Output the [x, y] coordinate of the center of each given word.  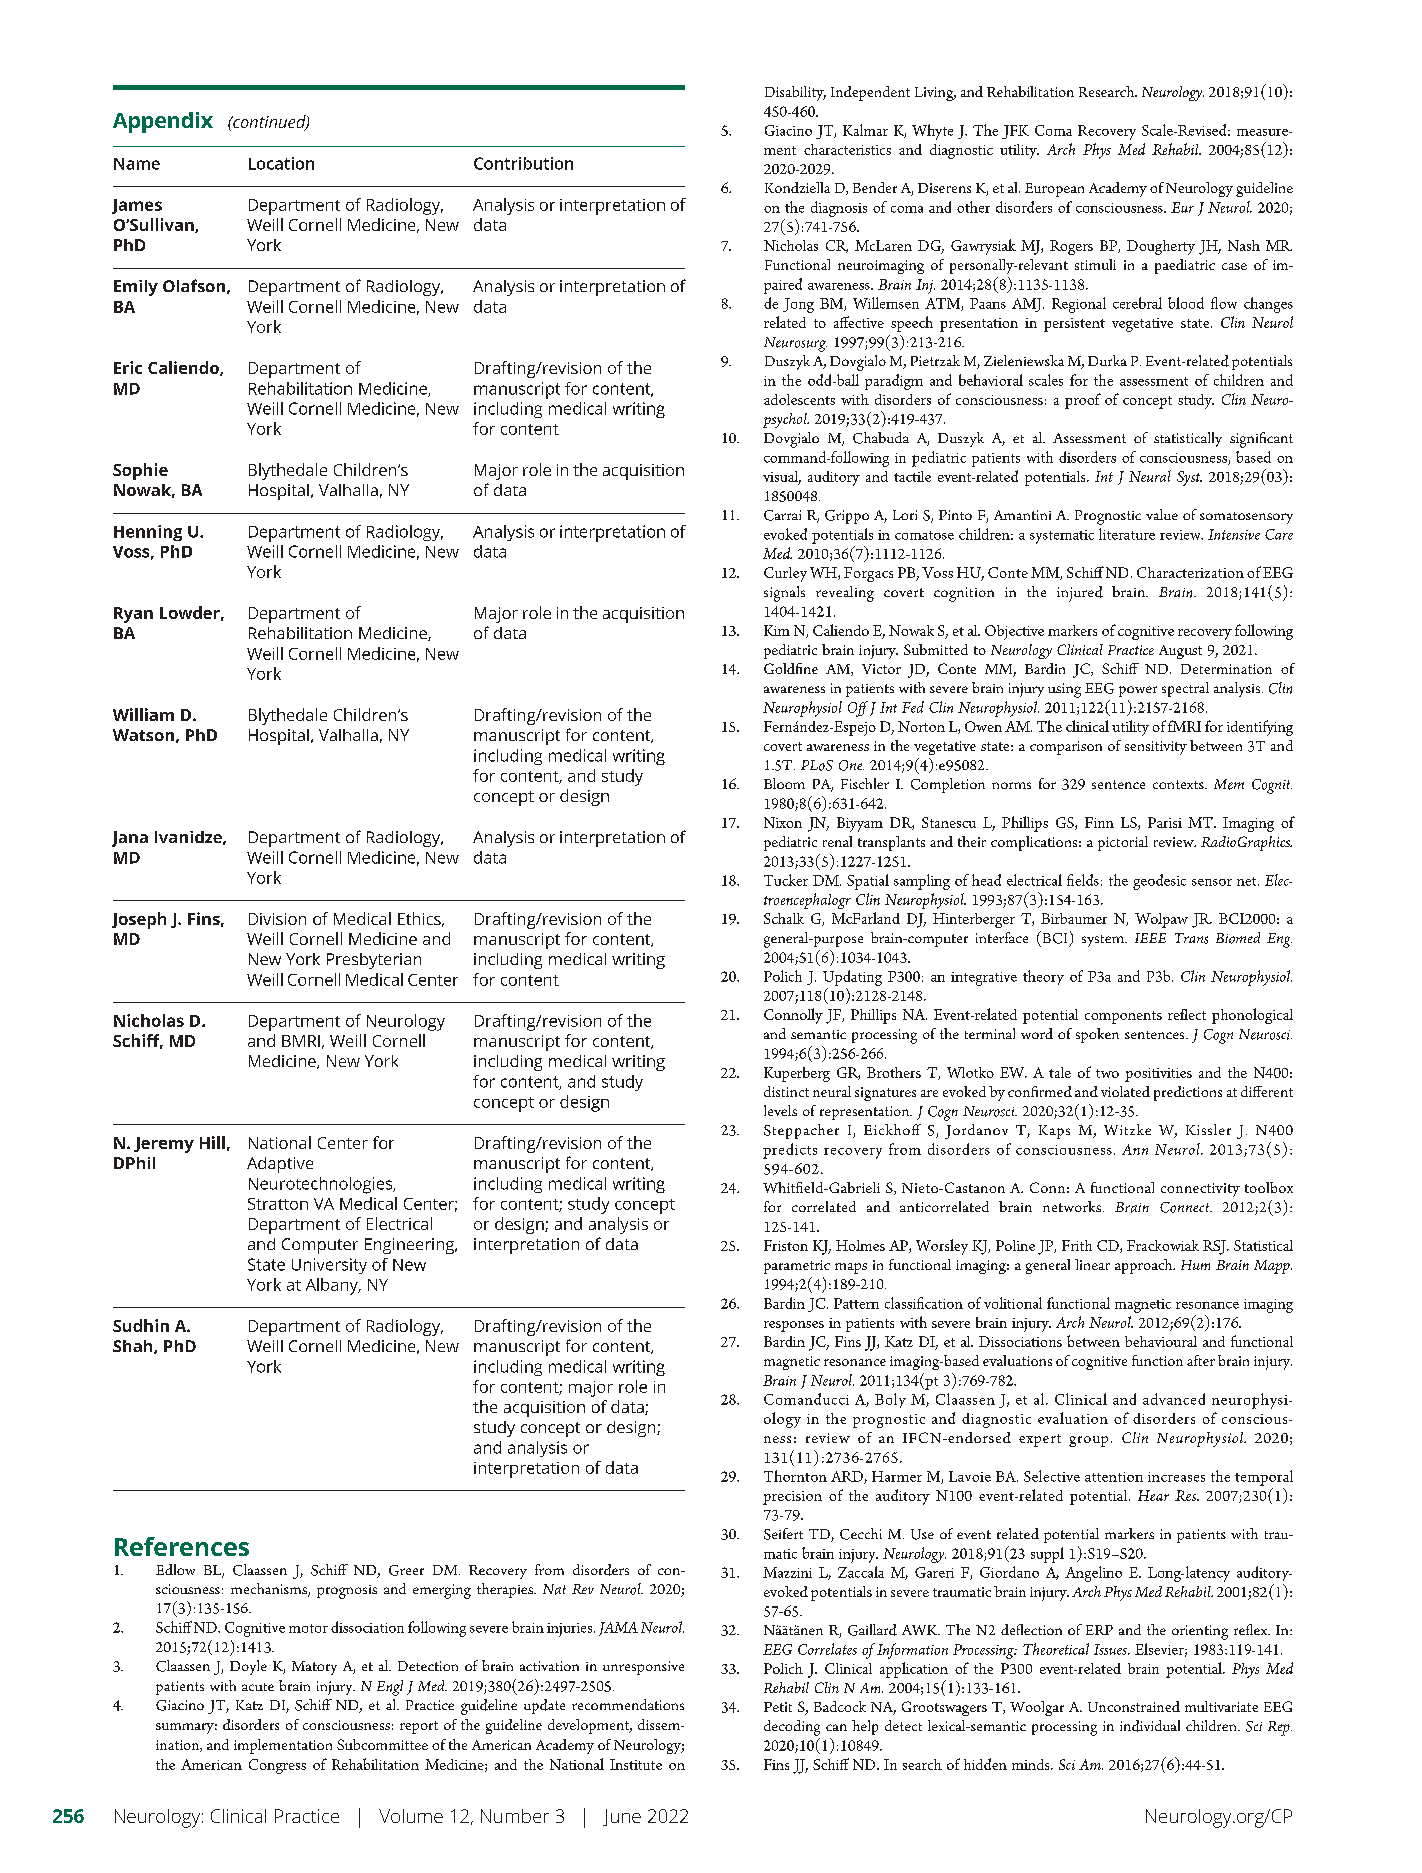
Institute [636, 1764]
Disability [795, 93]
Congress [277, 1766]
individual [1150, 1726]
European [1054, 190]
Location [281, 163]
